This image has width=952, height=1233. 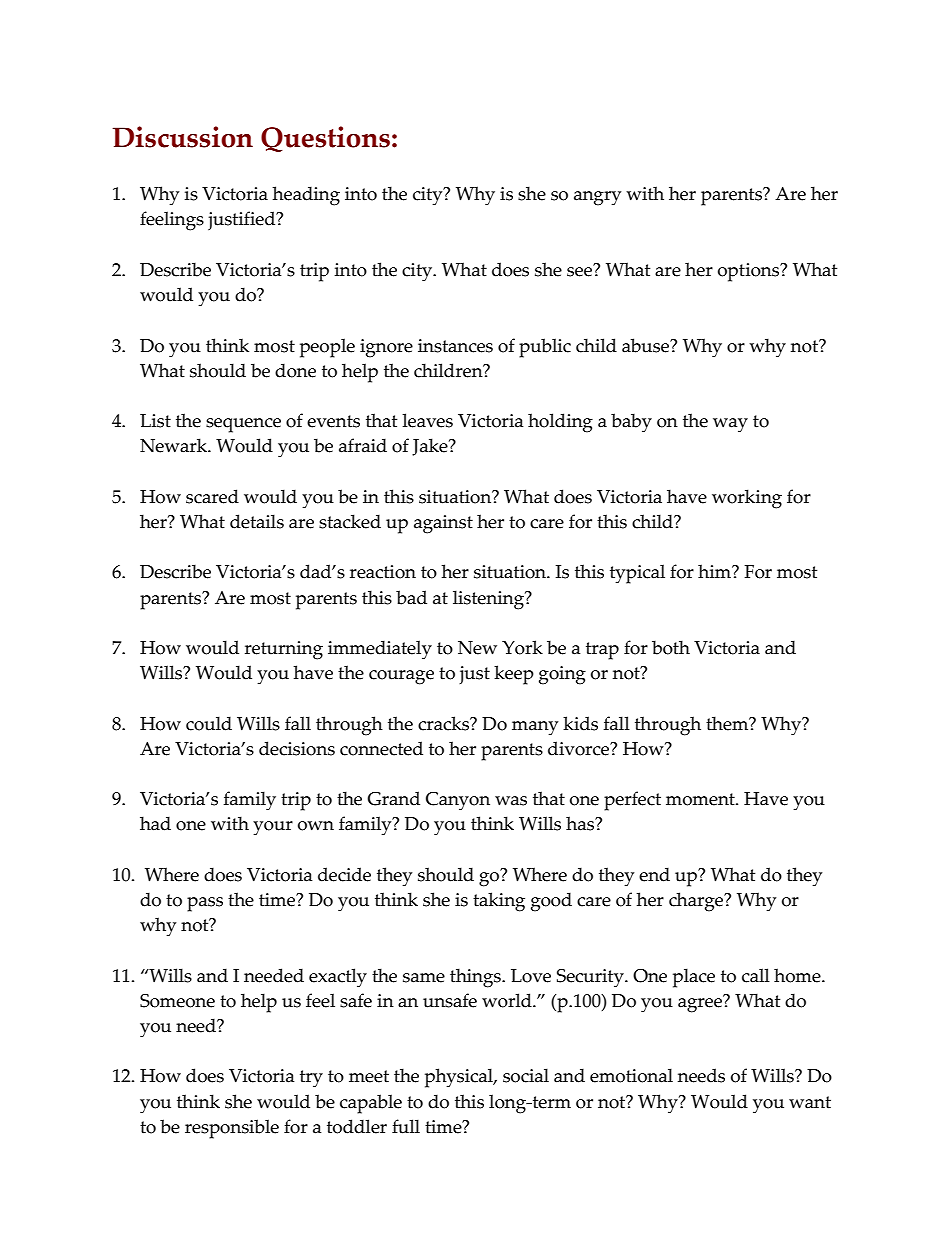 What do you see at coordinates (232, 1129) in the image?
I see `responsible` at bounding box center [232, 1129].
